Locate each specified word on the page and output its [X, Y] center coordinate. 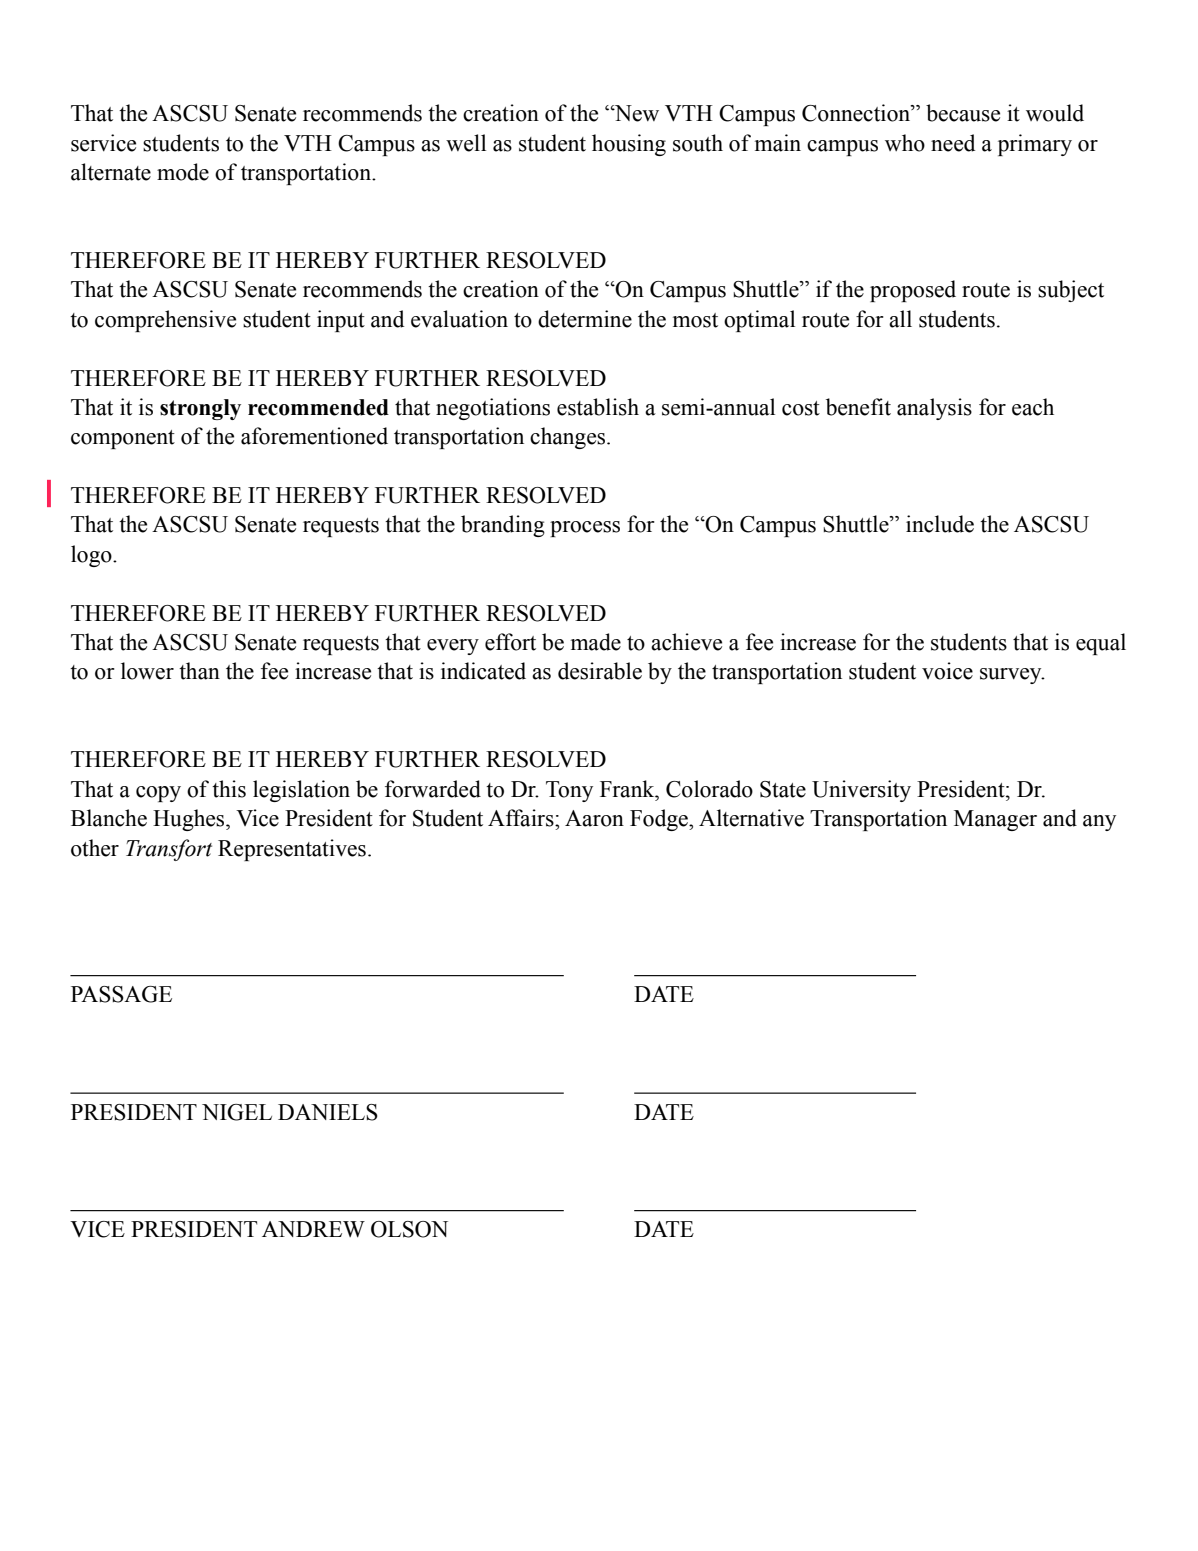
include [940, 524]
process [585, 529]
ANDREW [313, 1229]
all [900, 319]
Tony [569, 791]
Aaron [594, 818]
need [953, 143]
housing [629, 145]
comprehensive [165, 321]
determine [585, 319]
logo [92, 556]
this [229, 789]
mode [183, 172]
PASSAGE [121, 994]
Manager [995, 820]
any [1099, 823]
